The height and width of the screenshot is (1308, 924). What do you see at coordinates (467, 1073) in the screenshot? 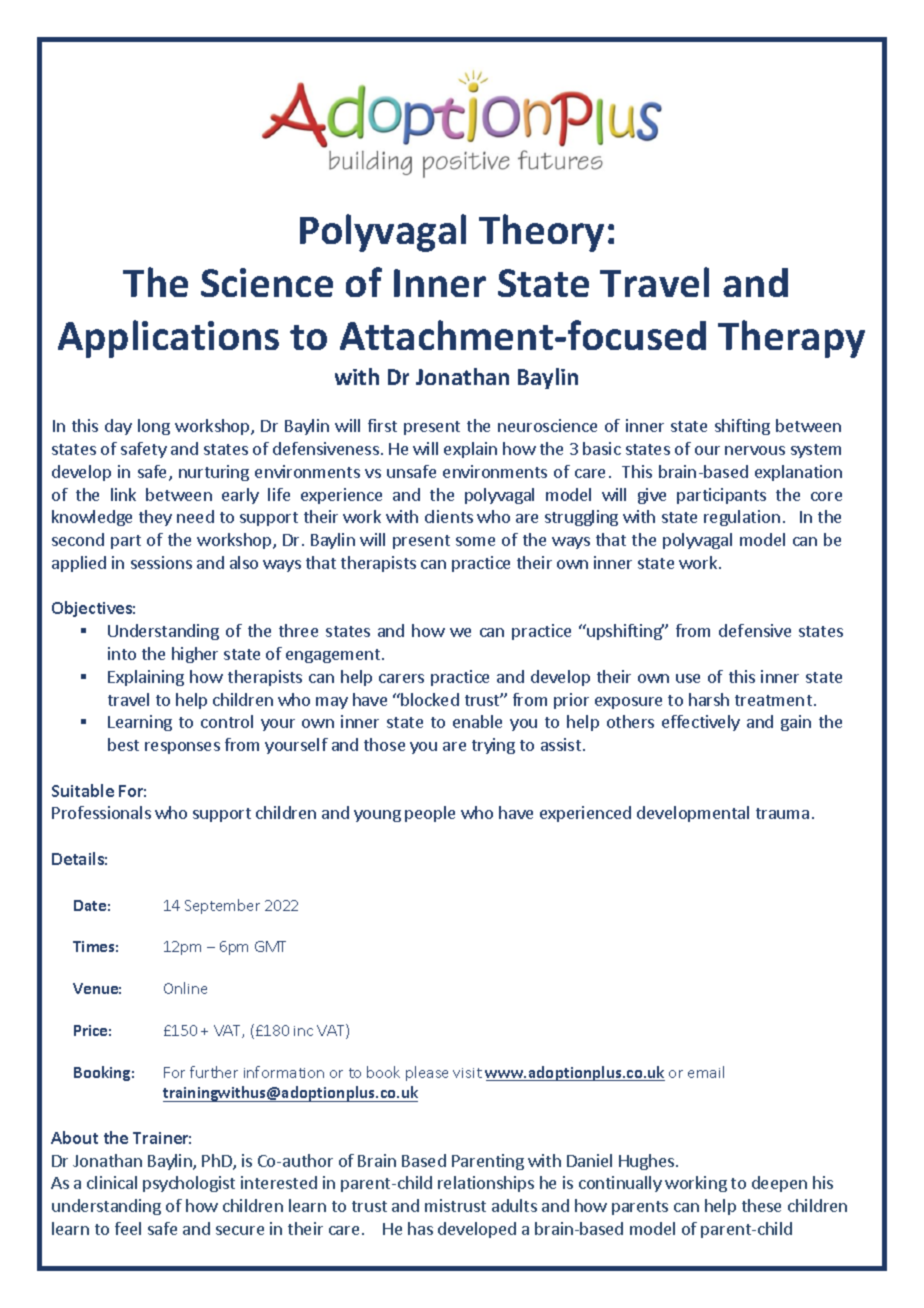
I see `visit` at bounding box center [467, 1073].
